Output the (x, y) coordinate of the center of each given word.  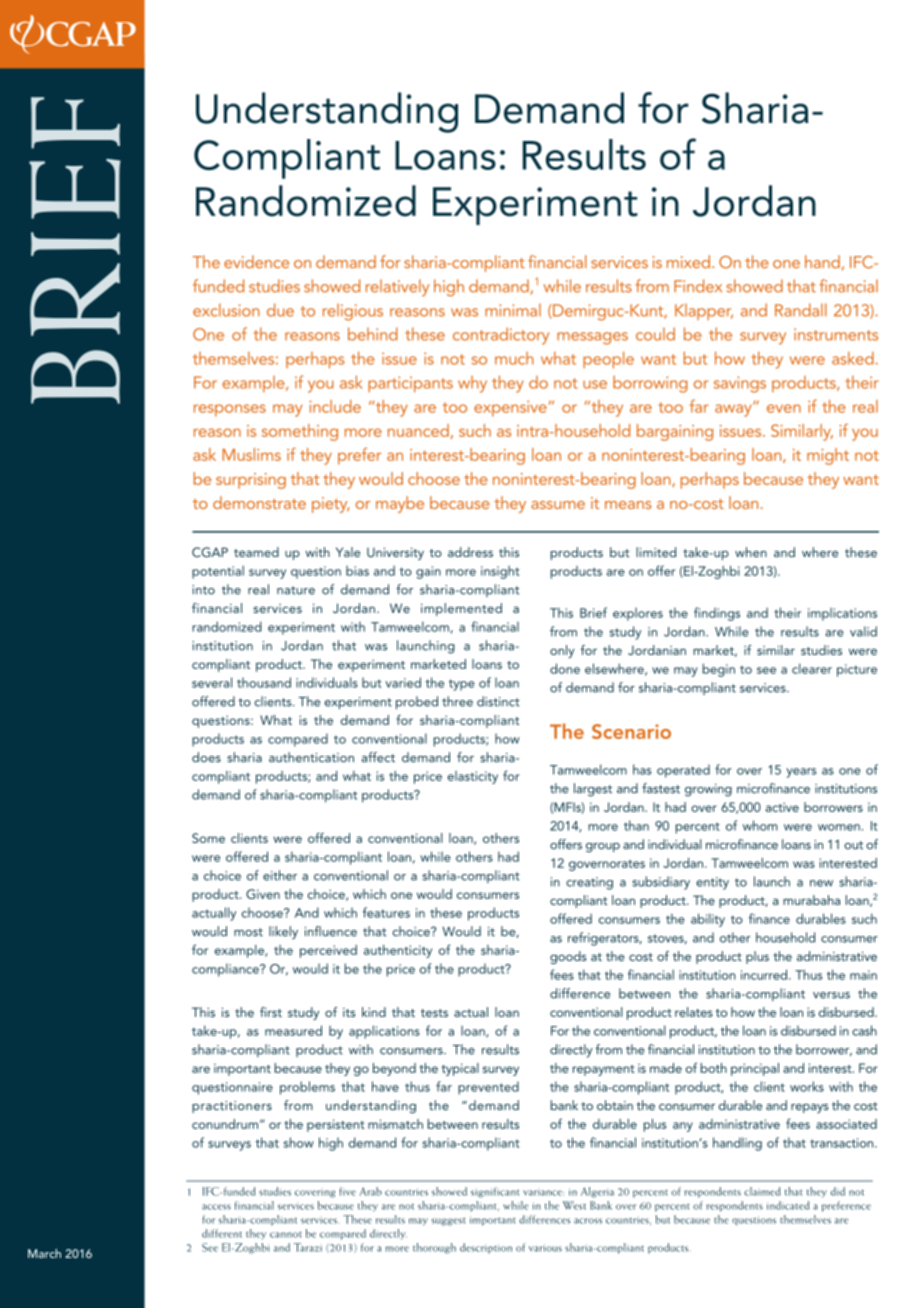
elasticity (473, 777)
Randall (800, 310)
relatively (397, 287)
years (801, 773)
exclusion (226, 310)
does (206, 757)
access (216, 1207)
